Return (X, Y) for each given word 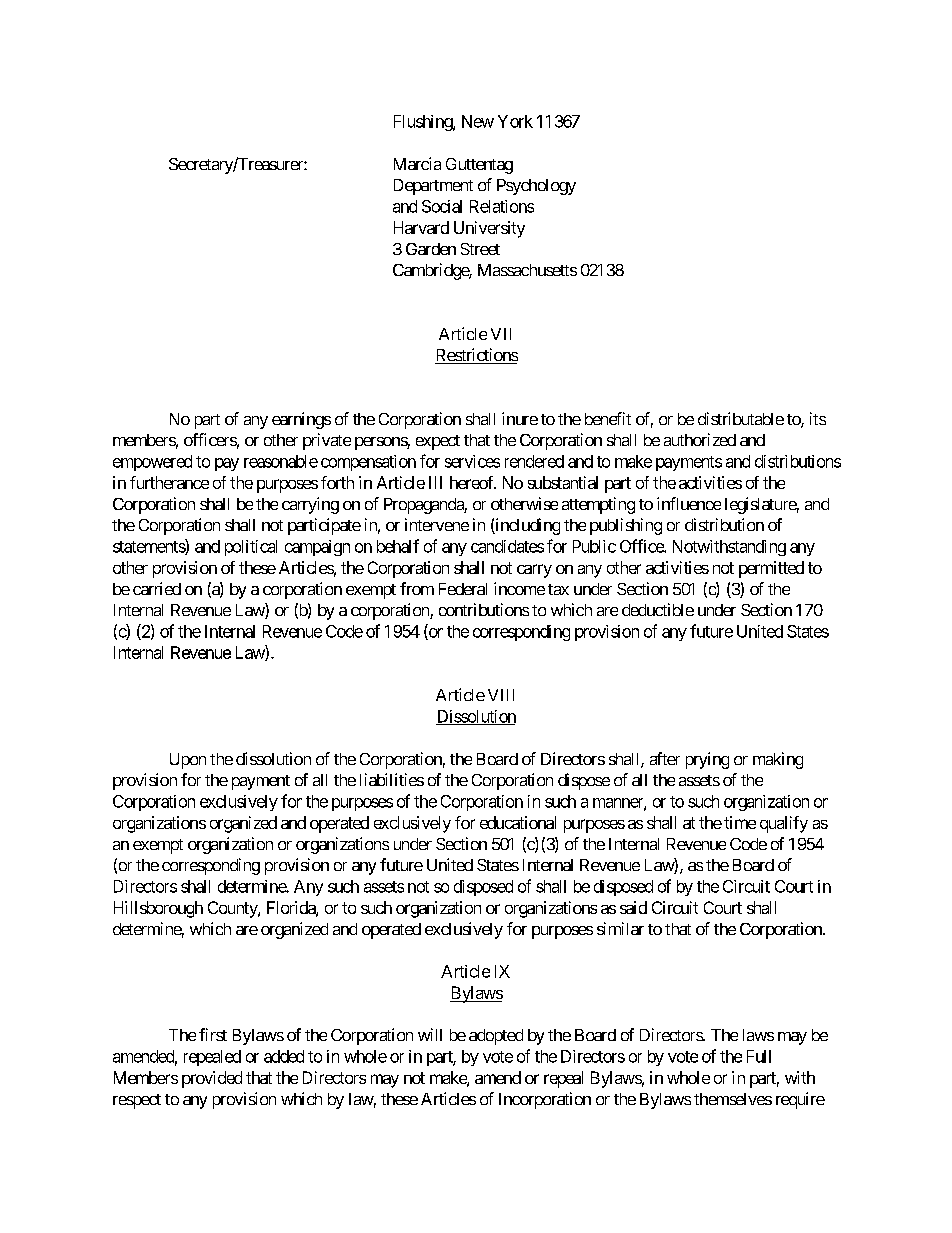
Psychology (536, 187)
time (740, 822)
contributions (484, 609)
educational (518, 822)
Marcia (417, 163)
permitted (771, 569)
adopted (496, 1037)
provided (212, 1079)
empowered (152, 463)
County (233, 909)
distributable (741, 418)
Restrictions (476, 356)
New (478, 121)
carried (157, 588)
